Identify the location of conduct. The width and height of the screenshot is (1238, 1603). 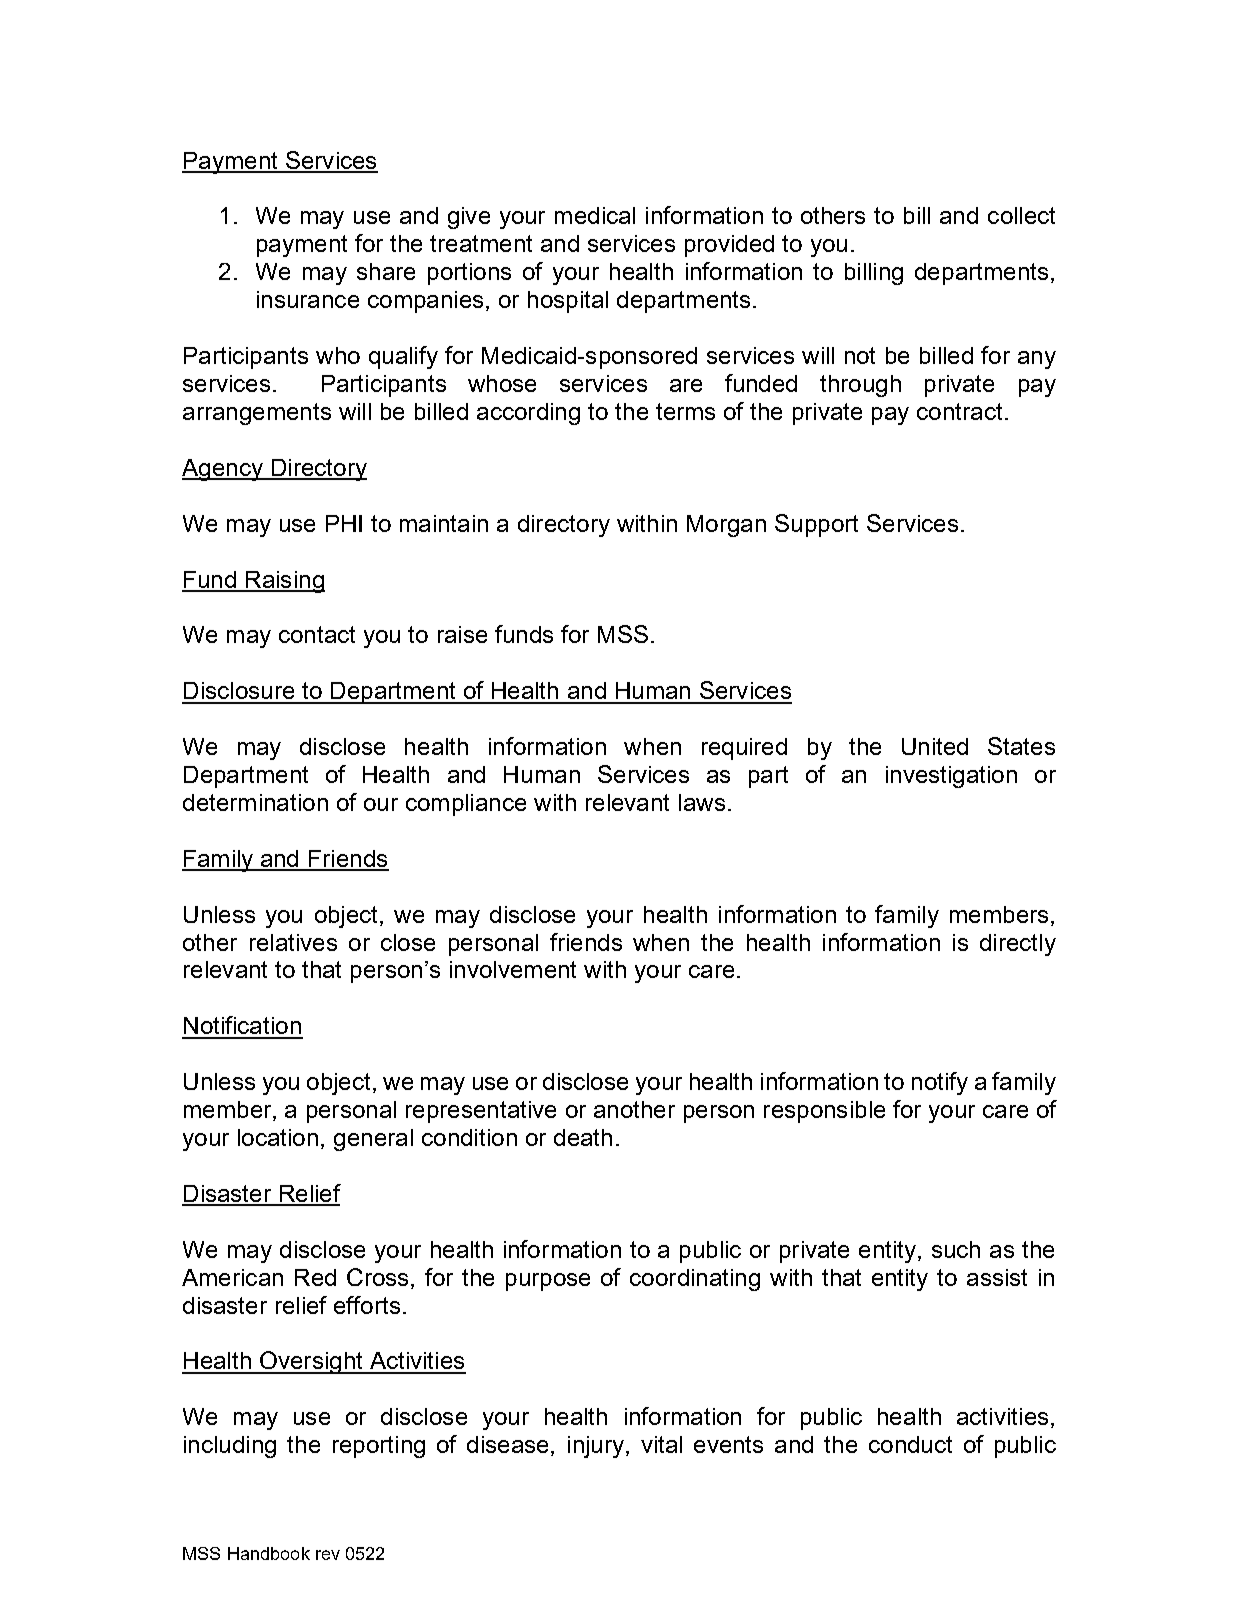
(910, 1444).
